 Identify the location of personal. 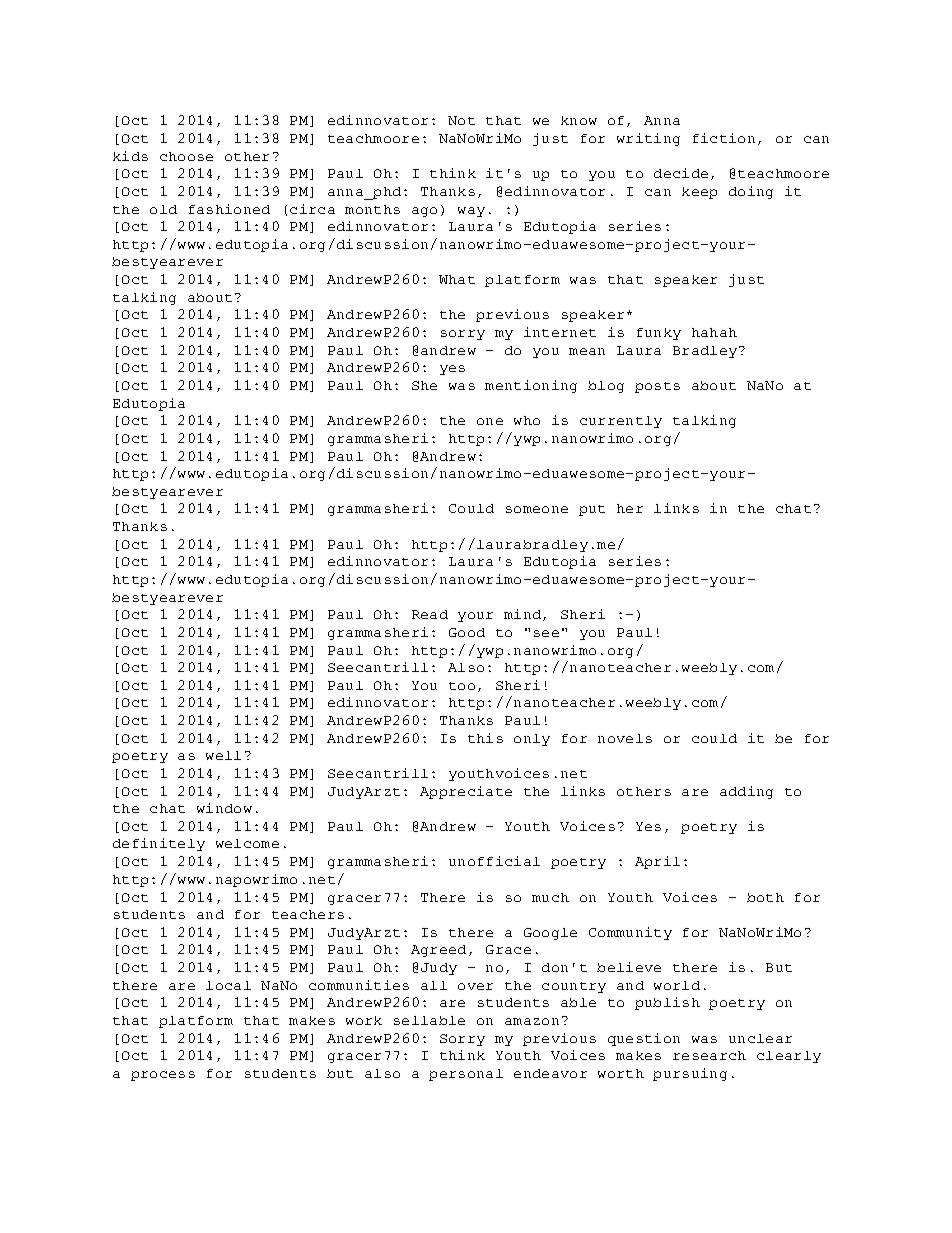
(466, 1075).
